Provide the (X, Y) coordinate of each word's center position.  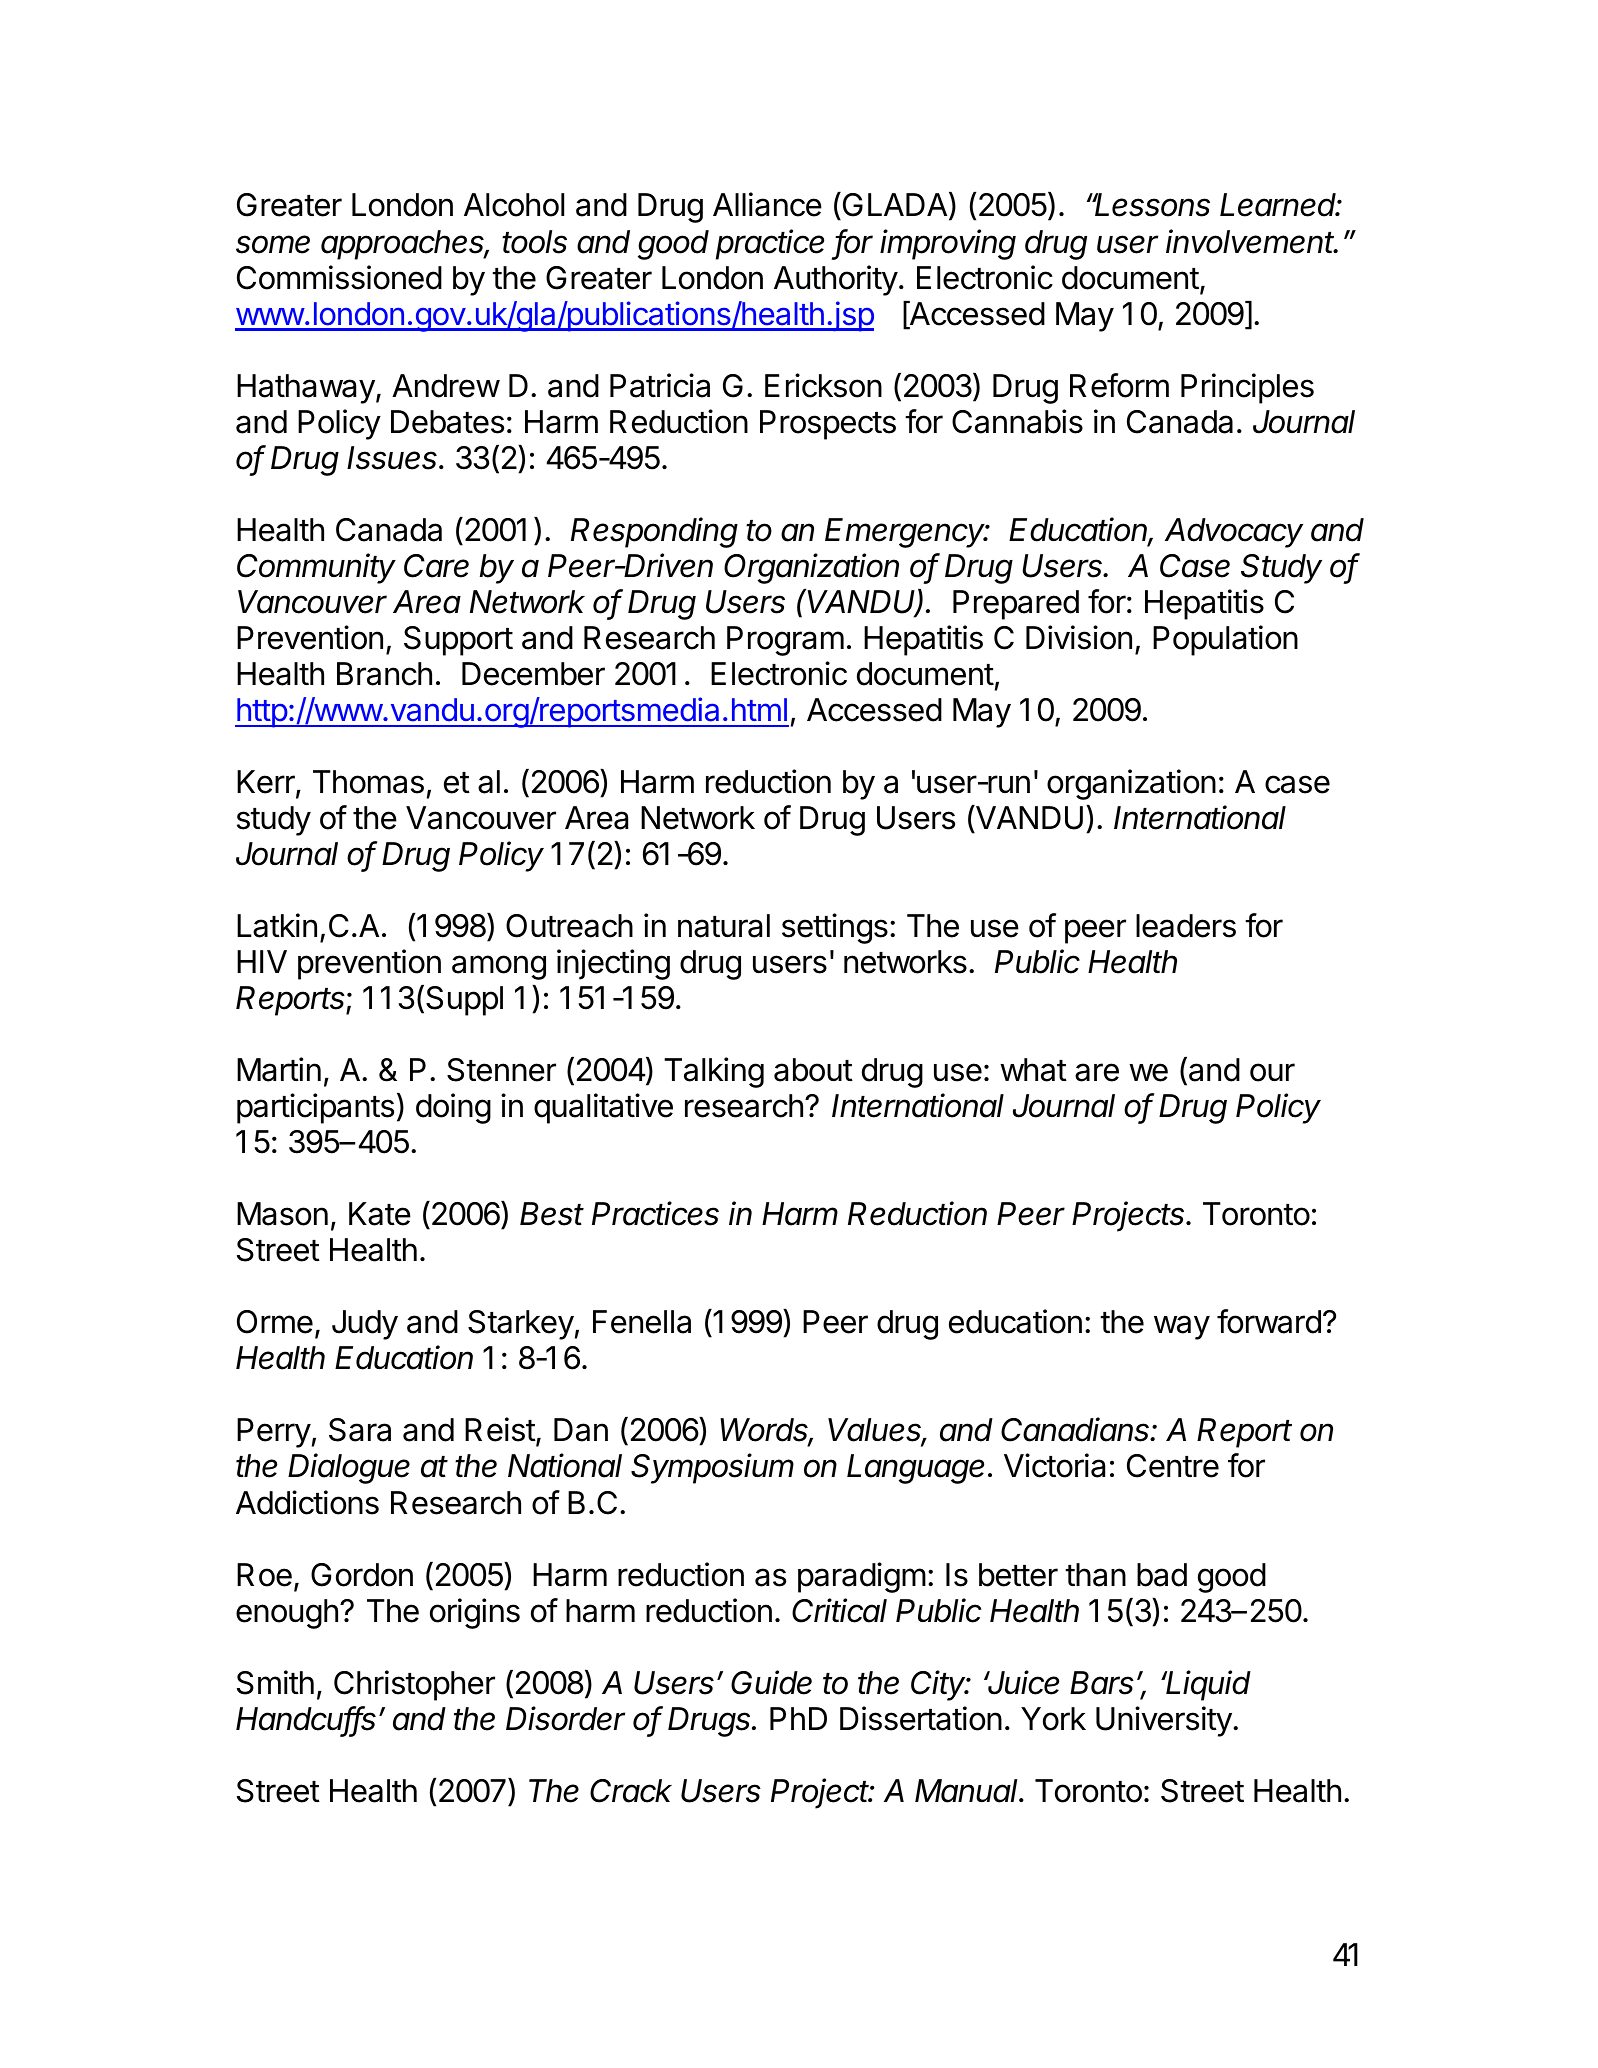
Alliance (767, 204)
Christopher (414, 1685)
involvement (1252, 241)
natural (724, 926)
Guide (771, 1682)
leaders (1186, 926)
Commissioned (339, 277)
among (499, 967)
